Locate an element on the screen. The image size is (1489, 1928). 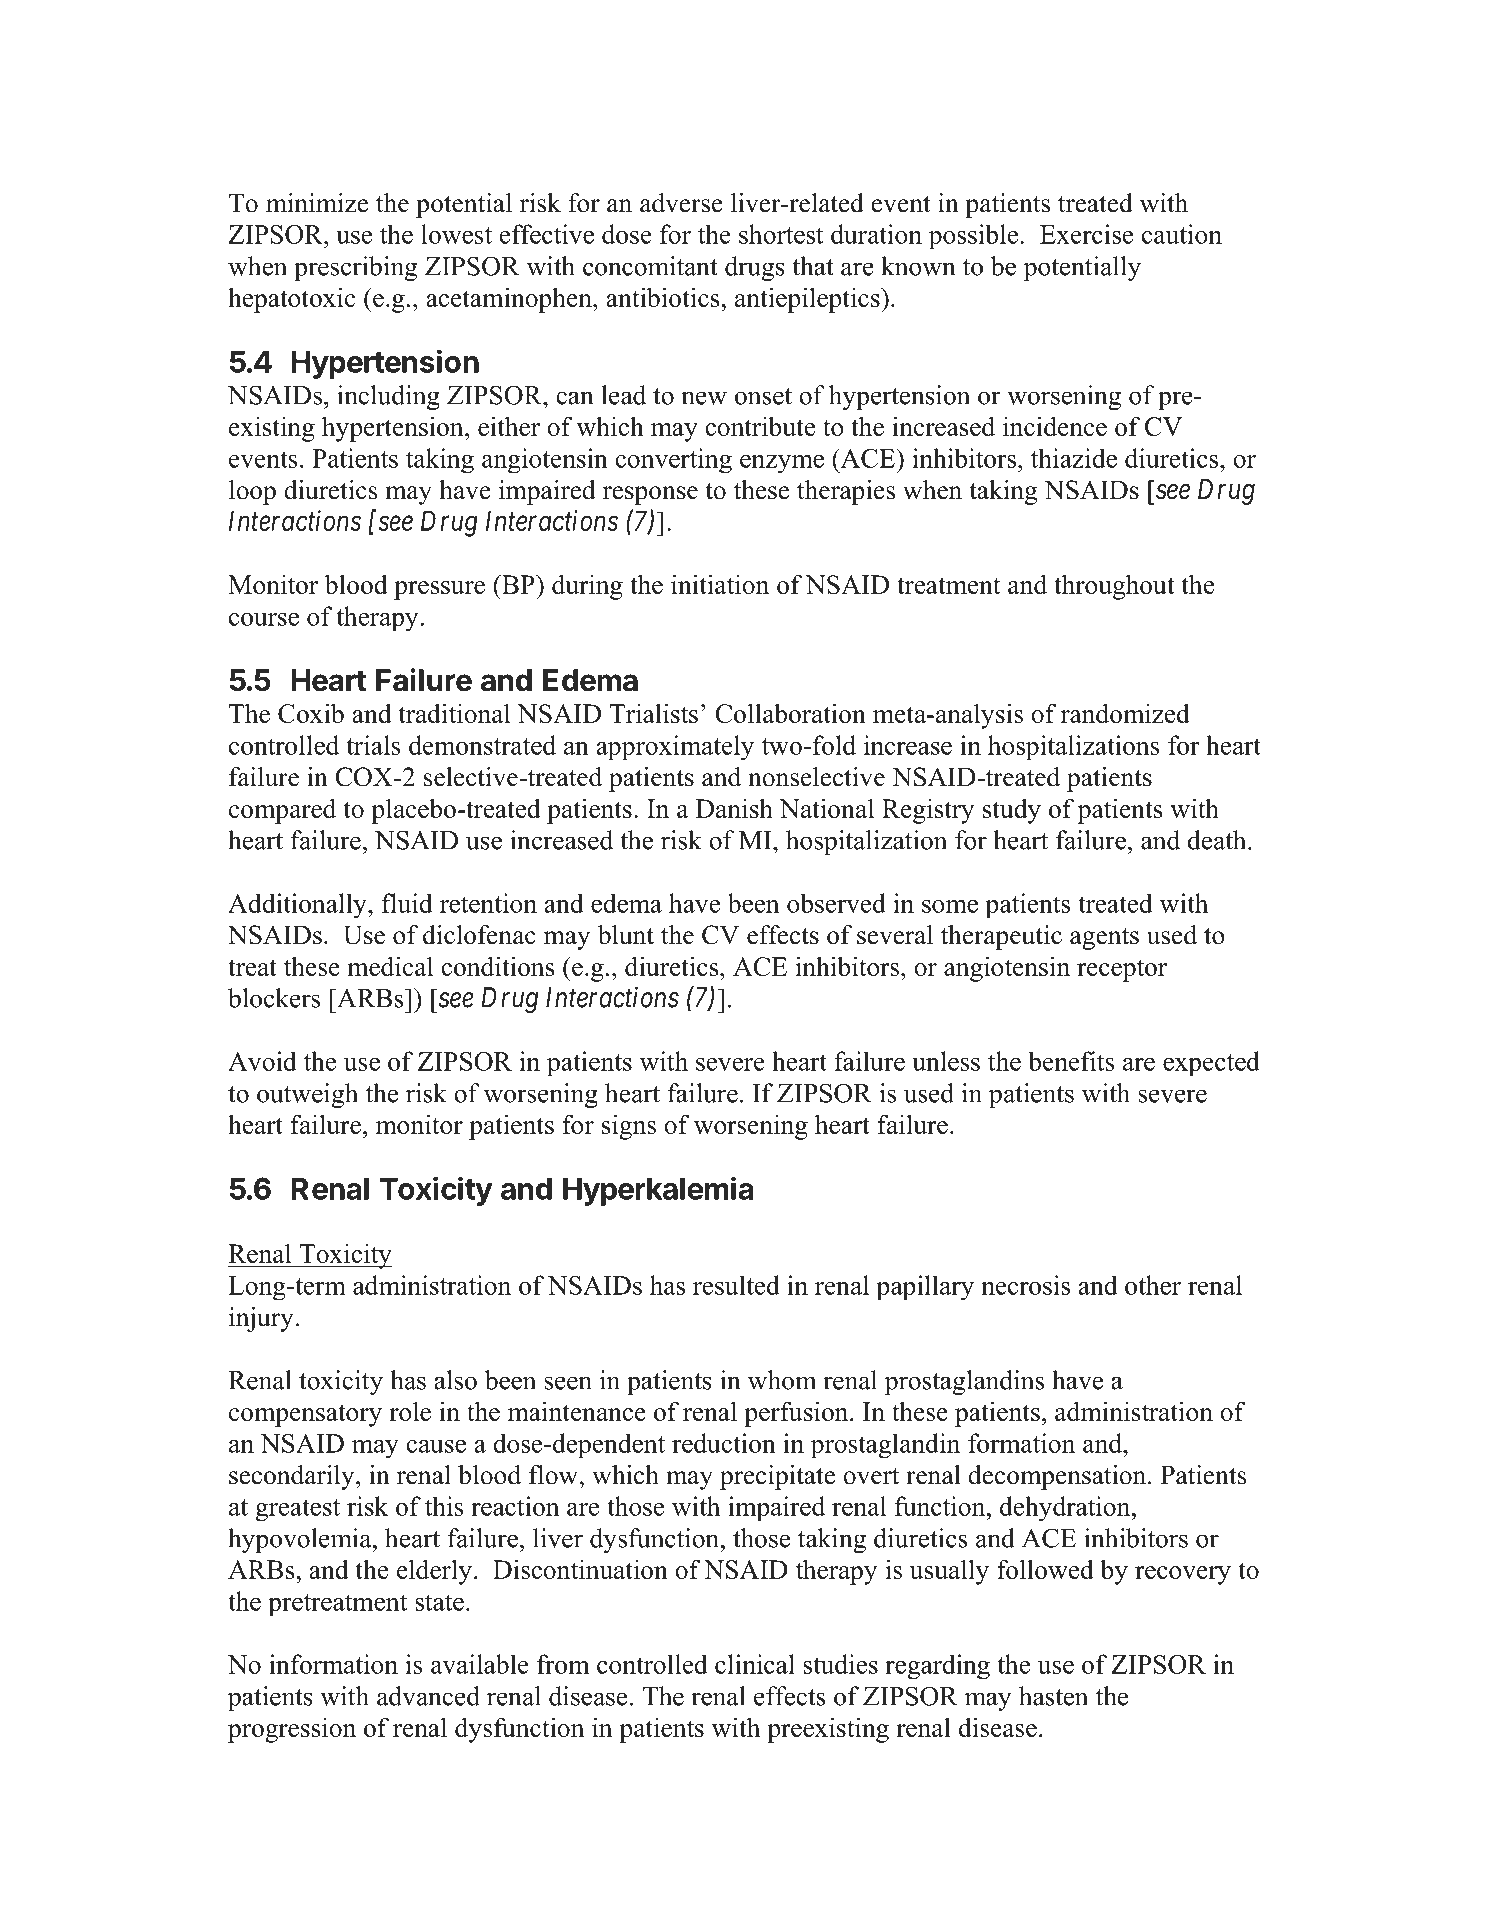
Exercise is located at coordinates (1086, 234).
